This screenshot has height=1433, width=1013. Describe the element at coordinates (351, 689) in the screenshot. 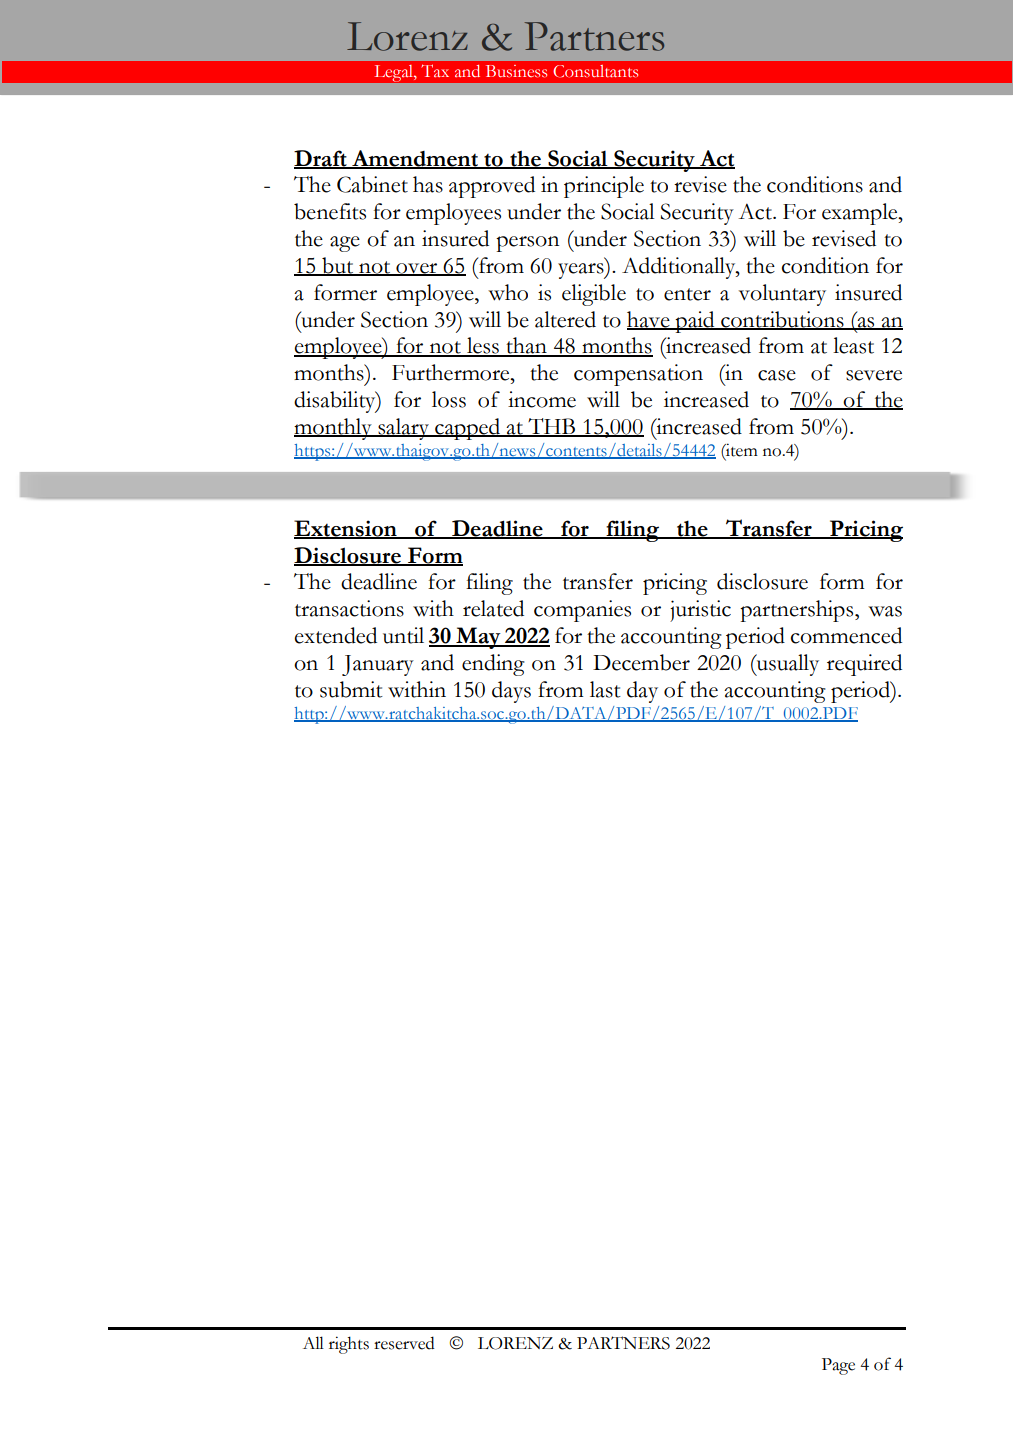

I see `submit` at that location.
